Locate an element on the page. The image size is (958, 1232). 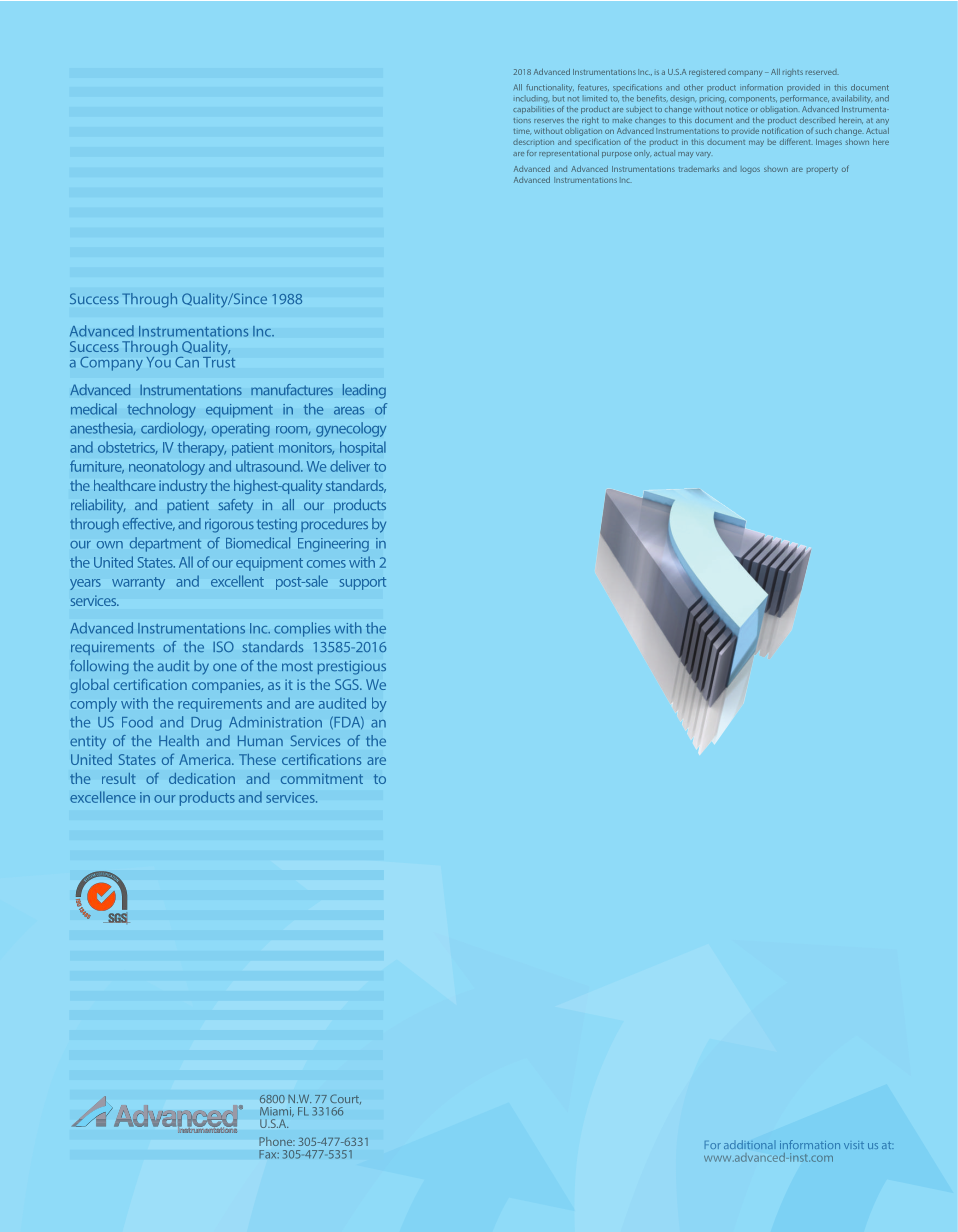
time is located at coordinates (522, 132).
